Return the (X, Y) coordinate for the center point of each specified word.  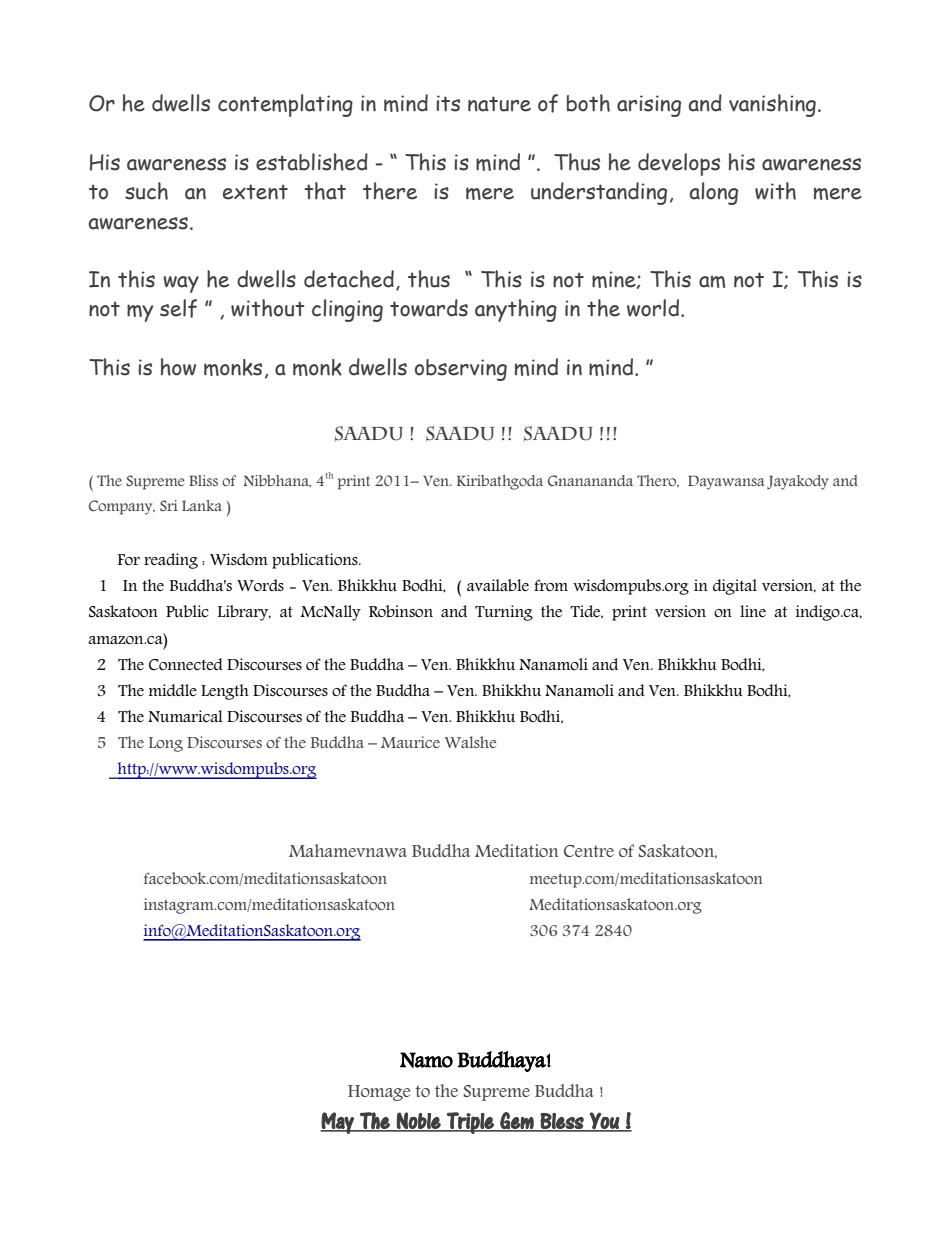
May (338, 1123)
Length (225, 692)
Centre (589, 851)
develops (679, 164)
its (448, 103)
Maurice (410, 742)
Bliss (203, 480)
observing (461, 370)
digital (735, 587)
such (146, 191)
